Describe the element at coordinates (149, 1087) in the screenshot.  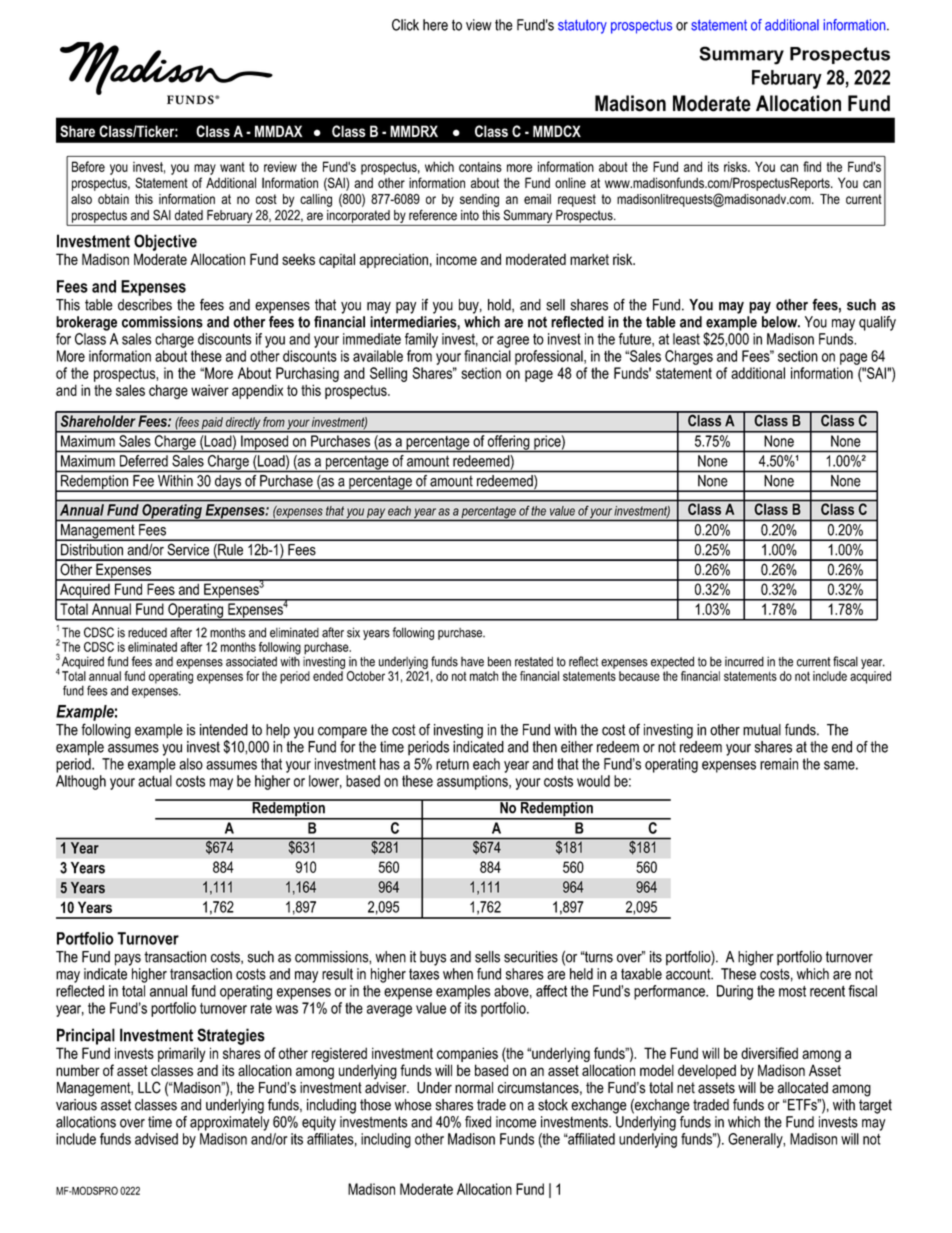
I see `LLC` at that location.
